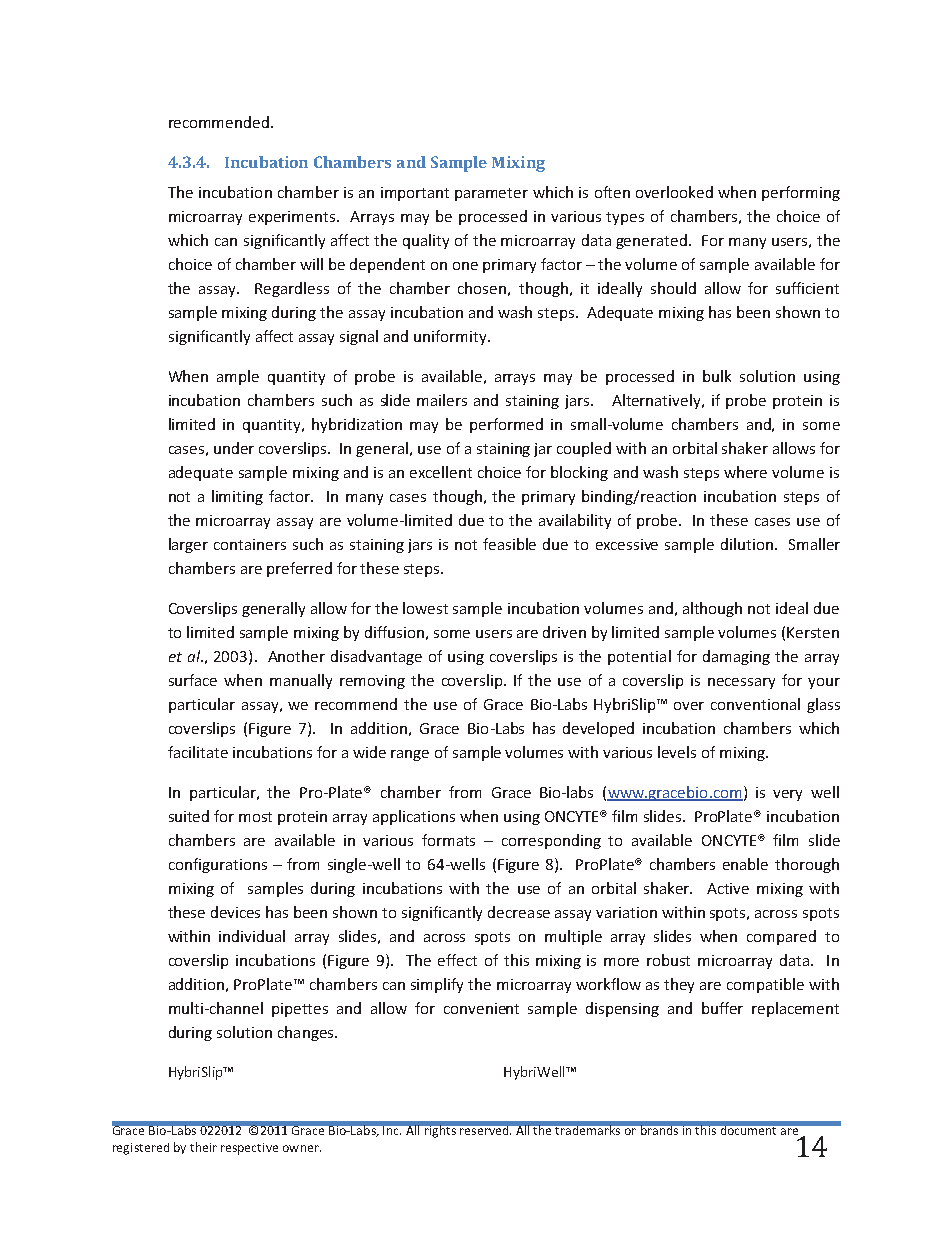  Describe the element at coordinates (481, 1008) in the image. I see `convenient` at that location.
